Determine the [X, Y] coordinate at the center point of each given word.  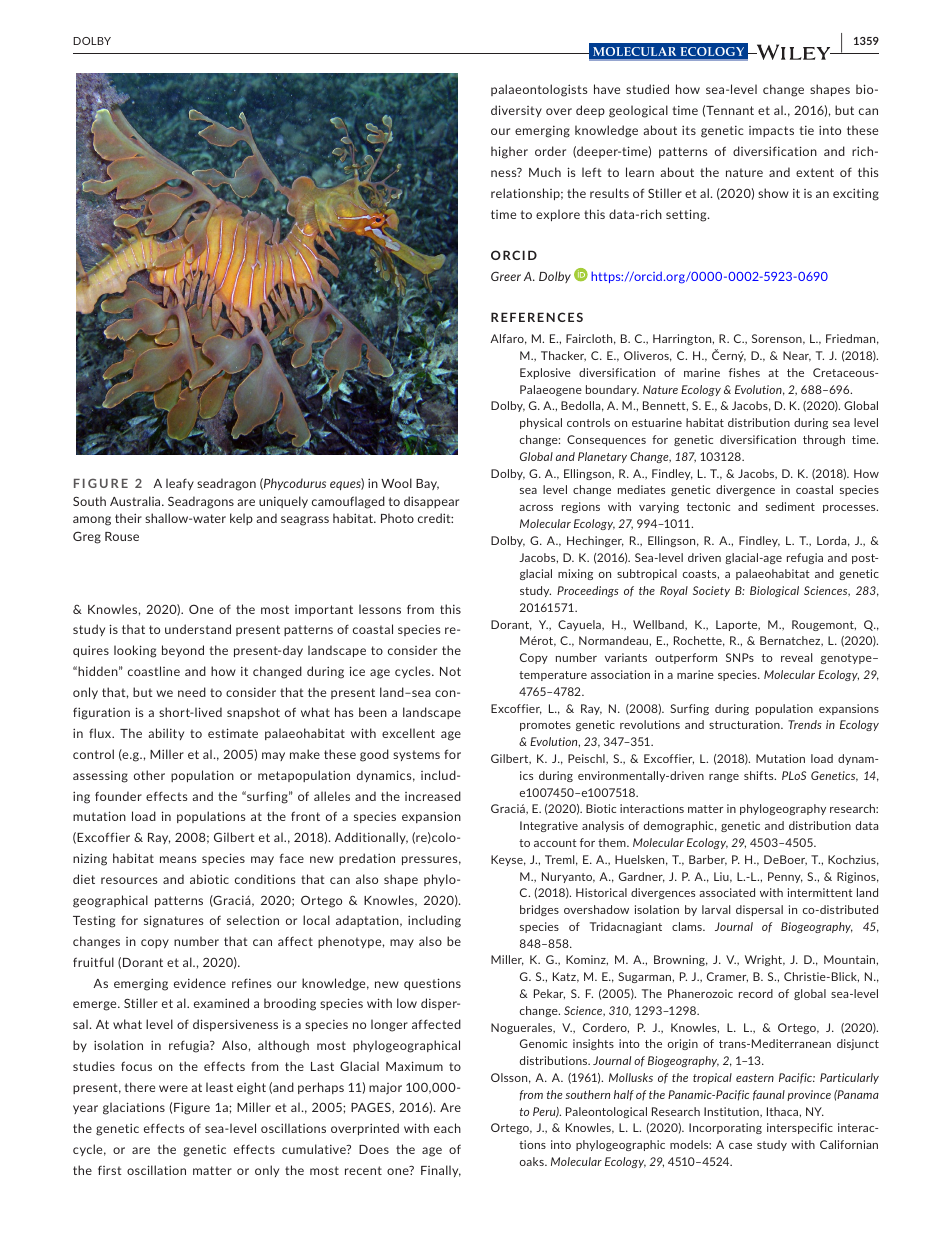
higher [509, 152]
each [447, 1128]
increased [433, 796]
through [824, 440]
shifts [760, 775]
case [740, 1146]
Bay [427, 484]
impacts [771, 131]
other [149, 775]
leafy [180, 484]
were [173, 1088]
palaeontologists [539, 90]
